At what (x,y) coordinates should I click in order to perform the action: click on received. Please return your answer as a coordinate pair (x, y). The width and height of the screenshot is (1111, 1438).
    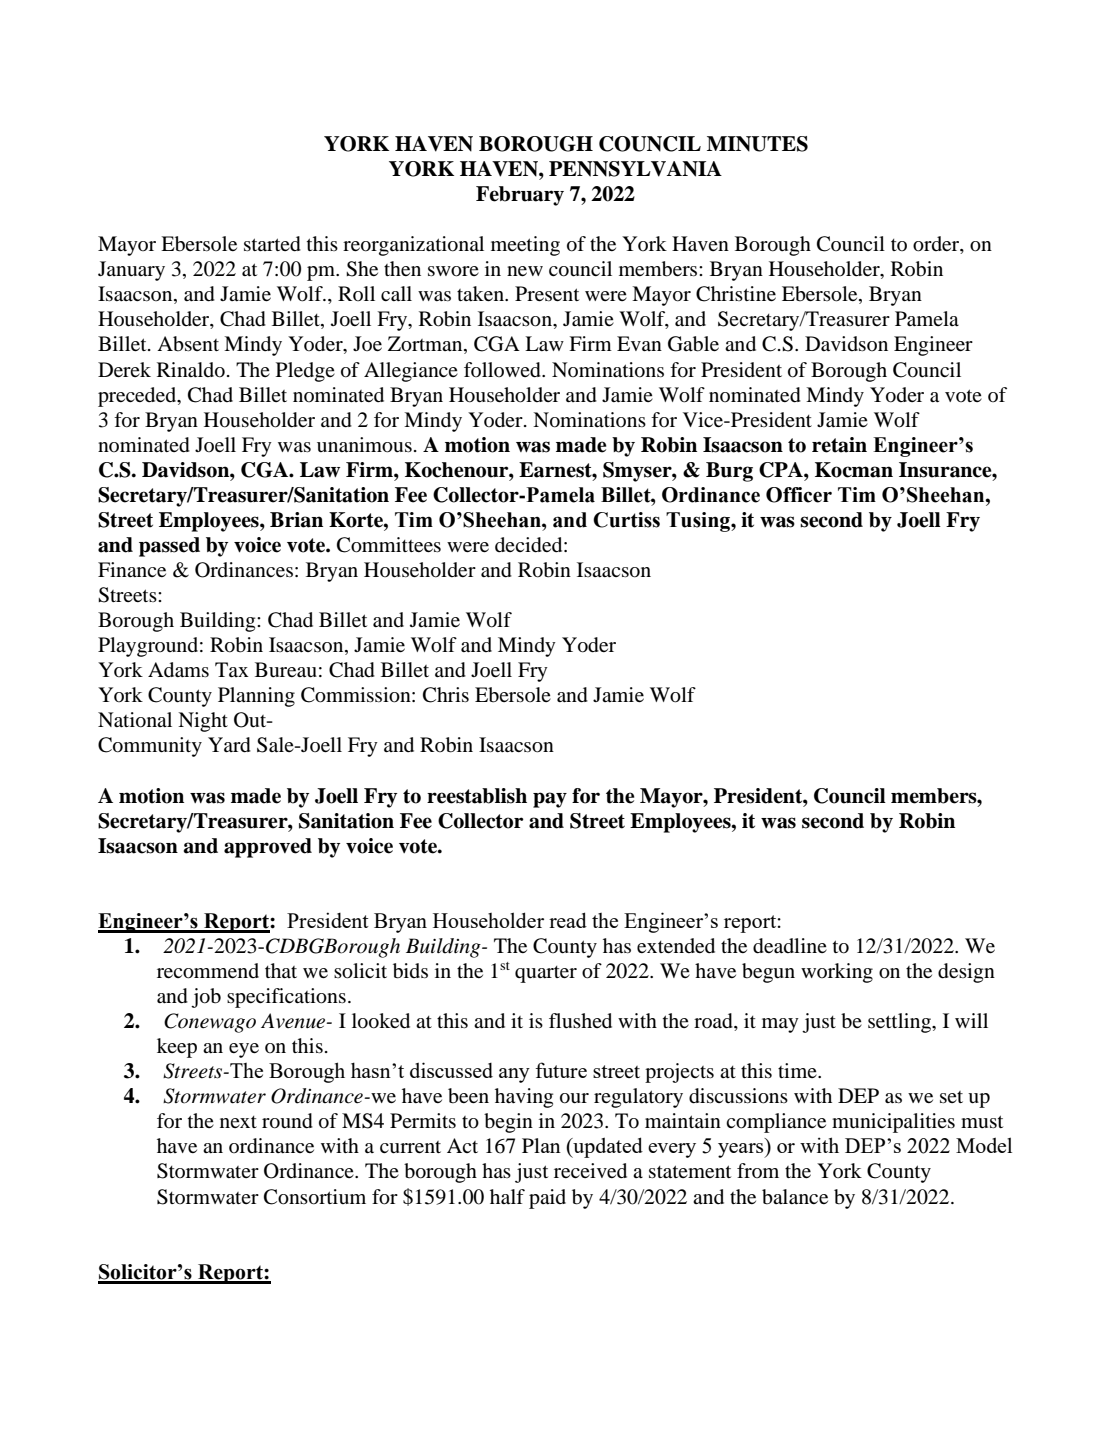
    Looking at the image, I should click on (590, 1171).
